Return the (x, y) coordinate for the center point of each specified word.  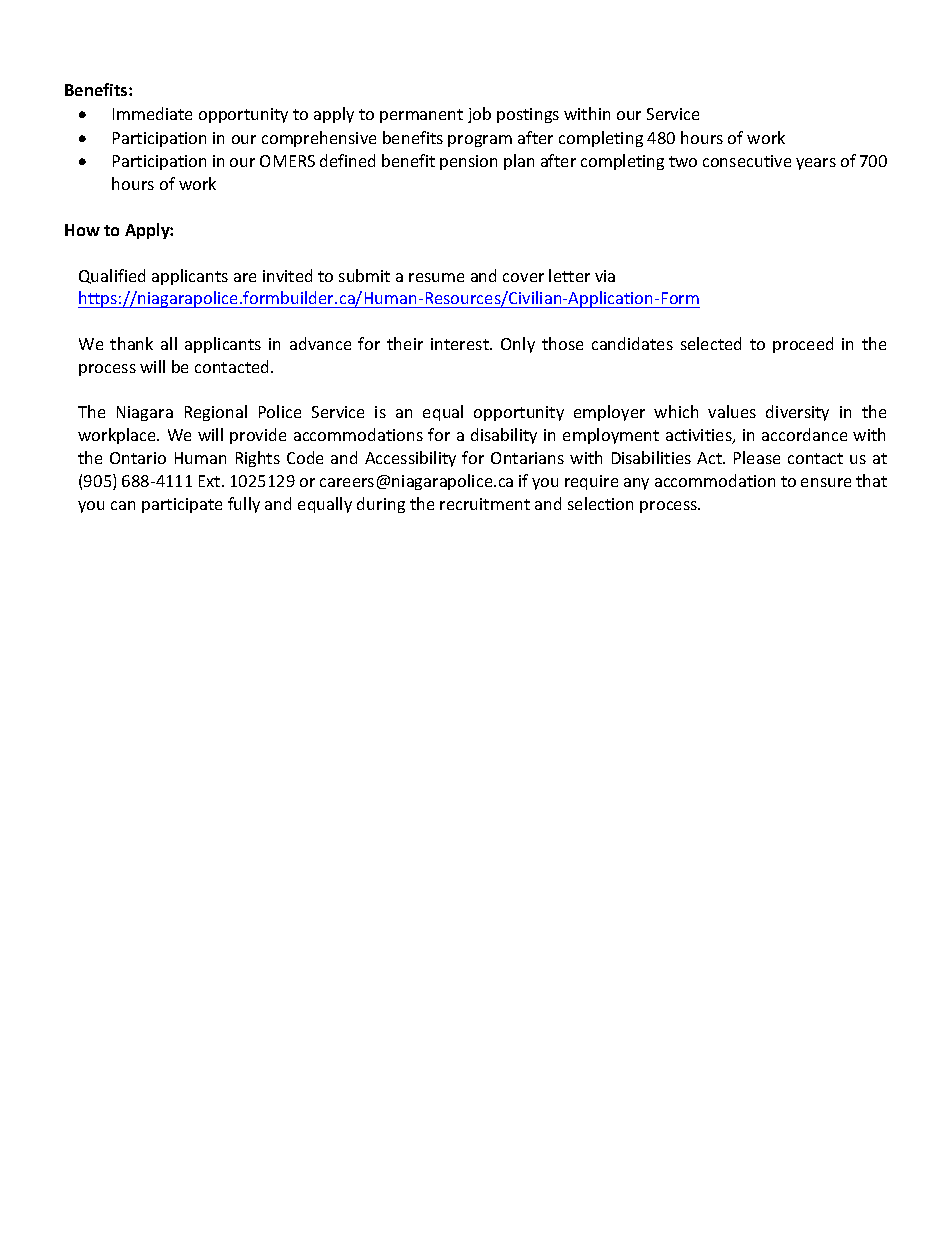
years (816, 164)
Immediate (152, 113)
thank (131, 343)
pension (468, 162)
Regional (216, 413)
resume (436, 277)
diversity (797, 413)
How (82, 230)
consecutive (747, 161)
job (479, 115)
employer (609, 413)
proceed (803, 345)
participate (182, 505)
